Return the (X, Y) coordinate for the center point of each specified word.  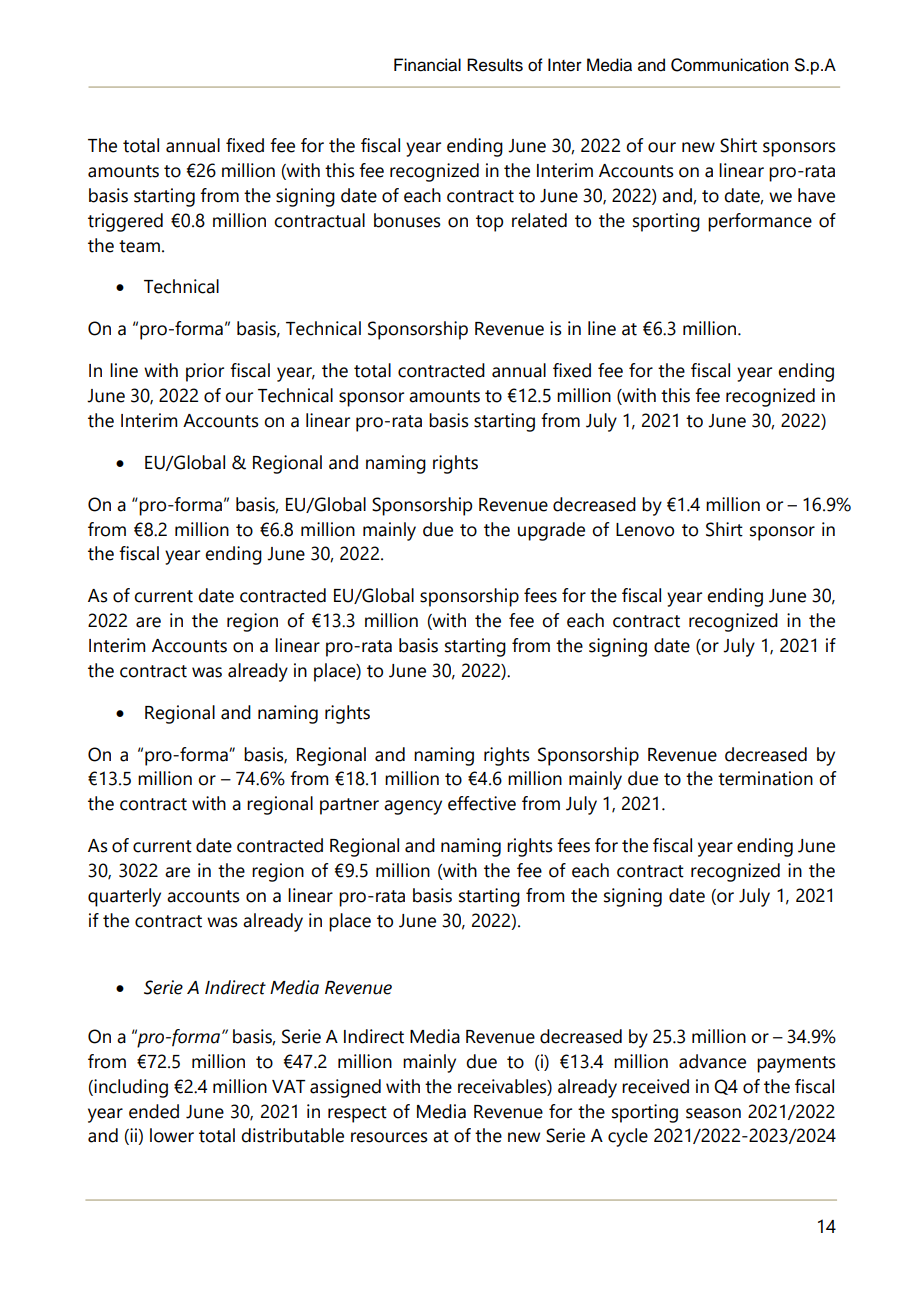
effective (482, 803)
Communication (730, 65)
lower (172, 1135)
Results (495, 65)
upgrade (551, 531)
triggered (125, 222)
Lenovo (645, 530)
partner (349, 806)
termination (765, 778)
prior (205, 372)
